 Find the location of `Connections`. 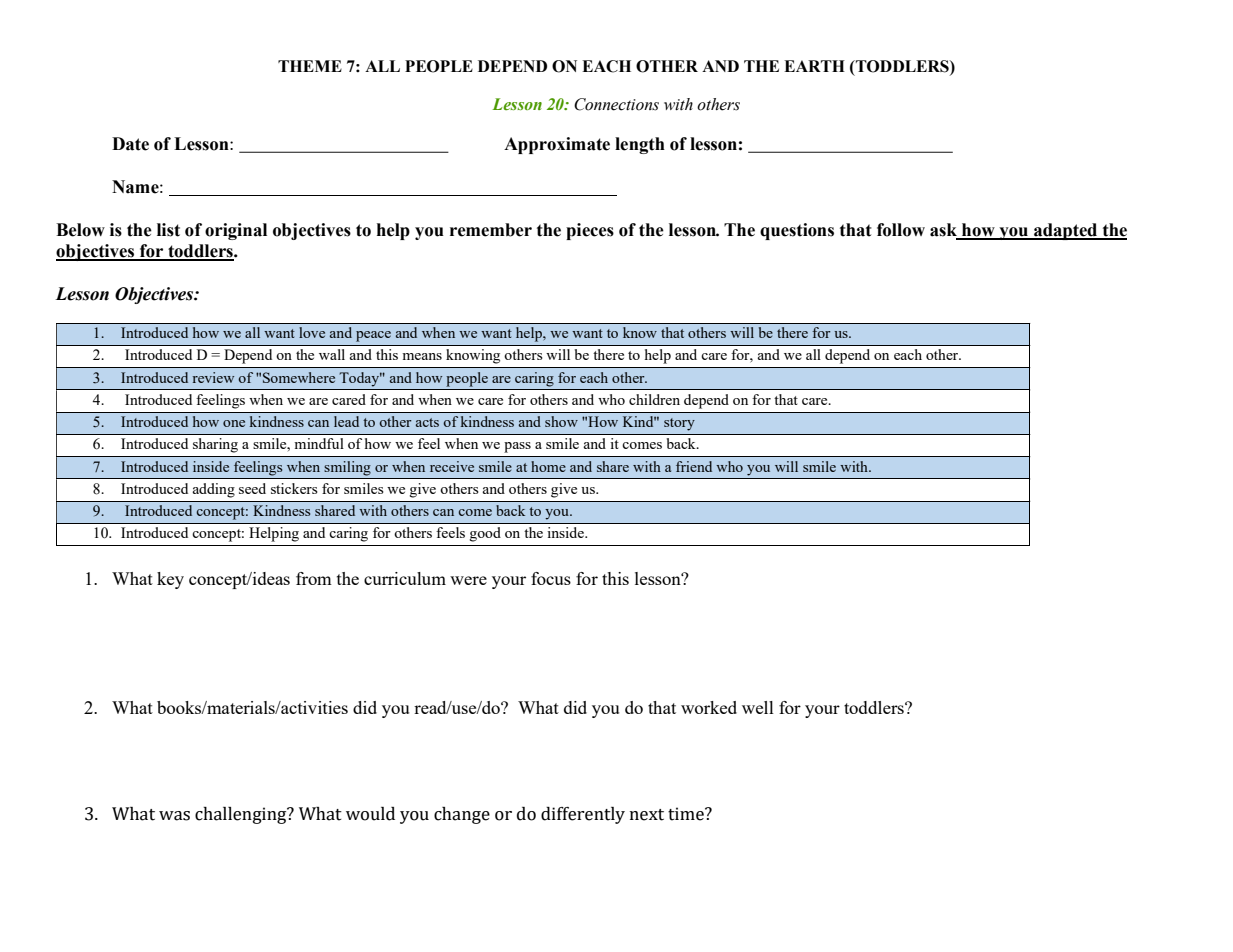

Connections is located at coordinates (616, 104).
